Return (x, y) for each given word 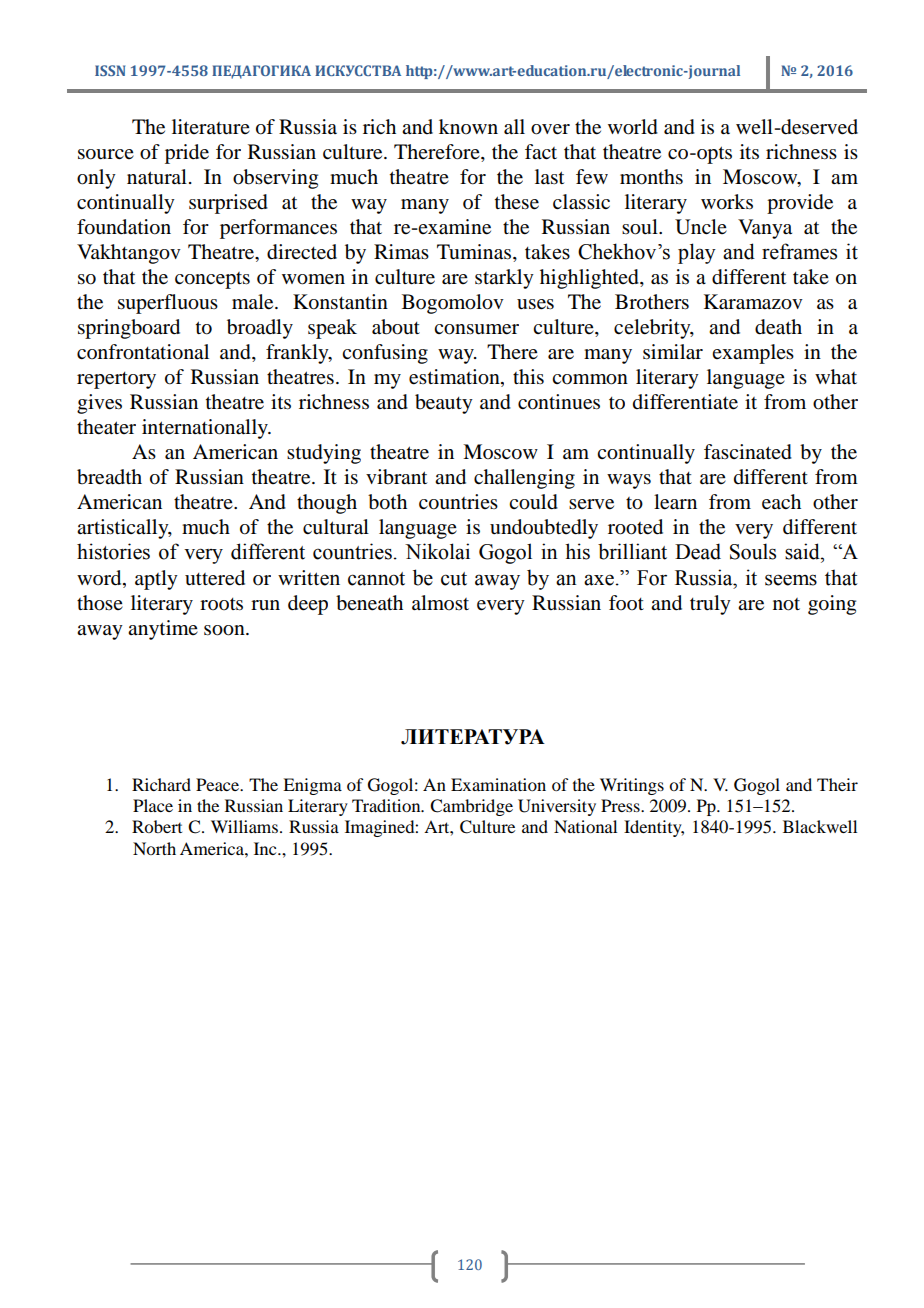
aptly (156, 580)
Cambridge (471, 807)
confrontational (143, 352)
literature (211, 127)
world (633, 127)
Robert (157, 826)
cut (454, 579)
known (468, 127)
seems (791, 580)
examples (753, 354)
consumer (476, 329)
